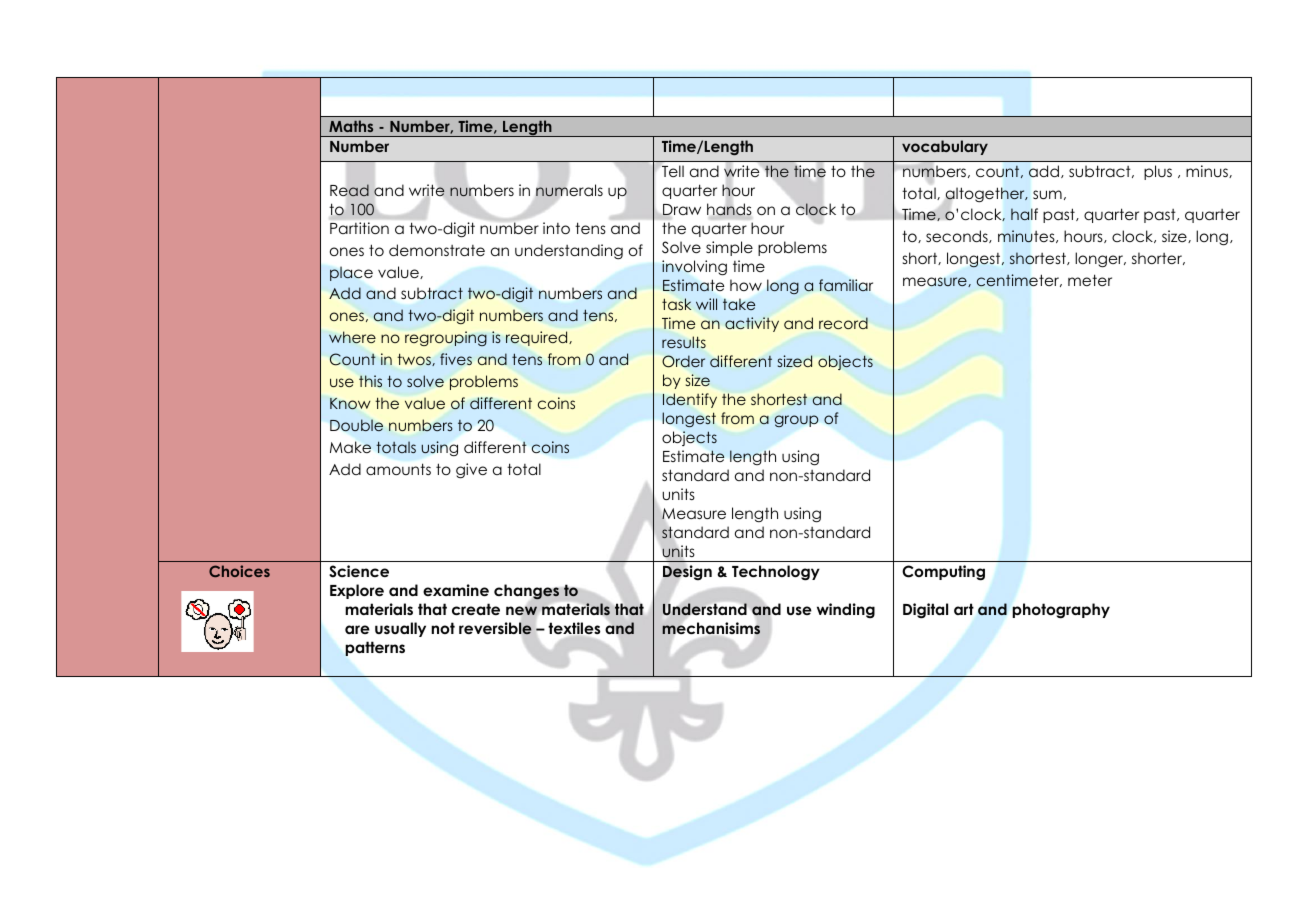 The image size is (1308, 924). What do you see at coordinates (746, 285) in the screenshot?
I see `how` at bounding box center [746, 285].
